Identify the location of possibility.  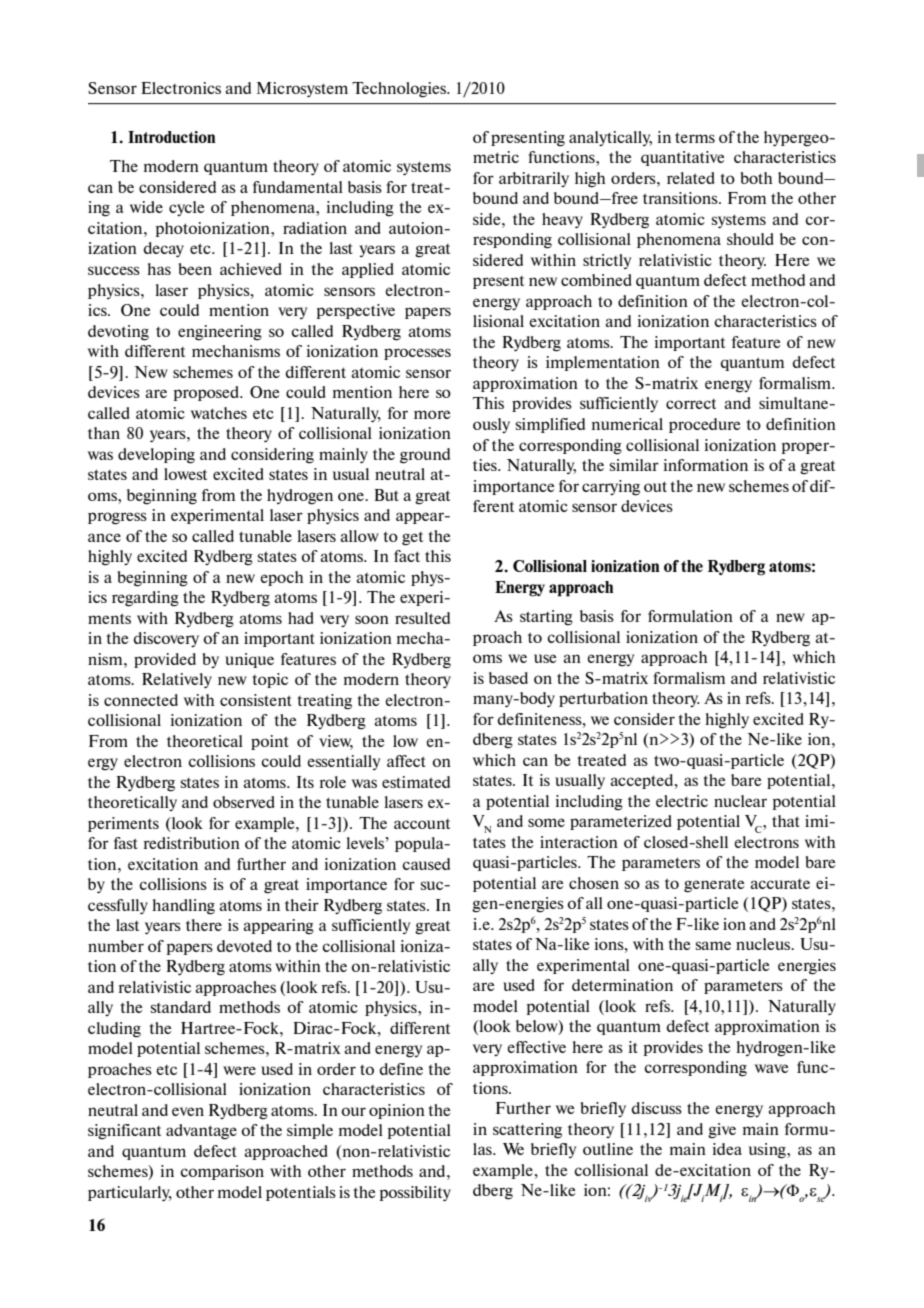
(415, 1193).
